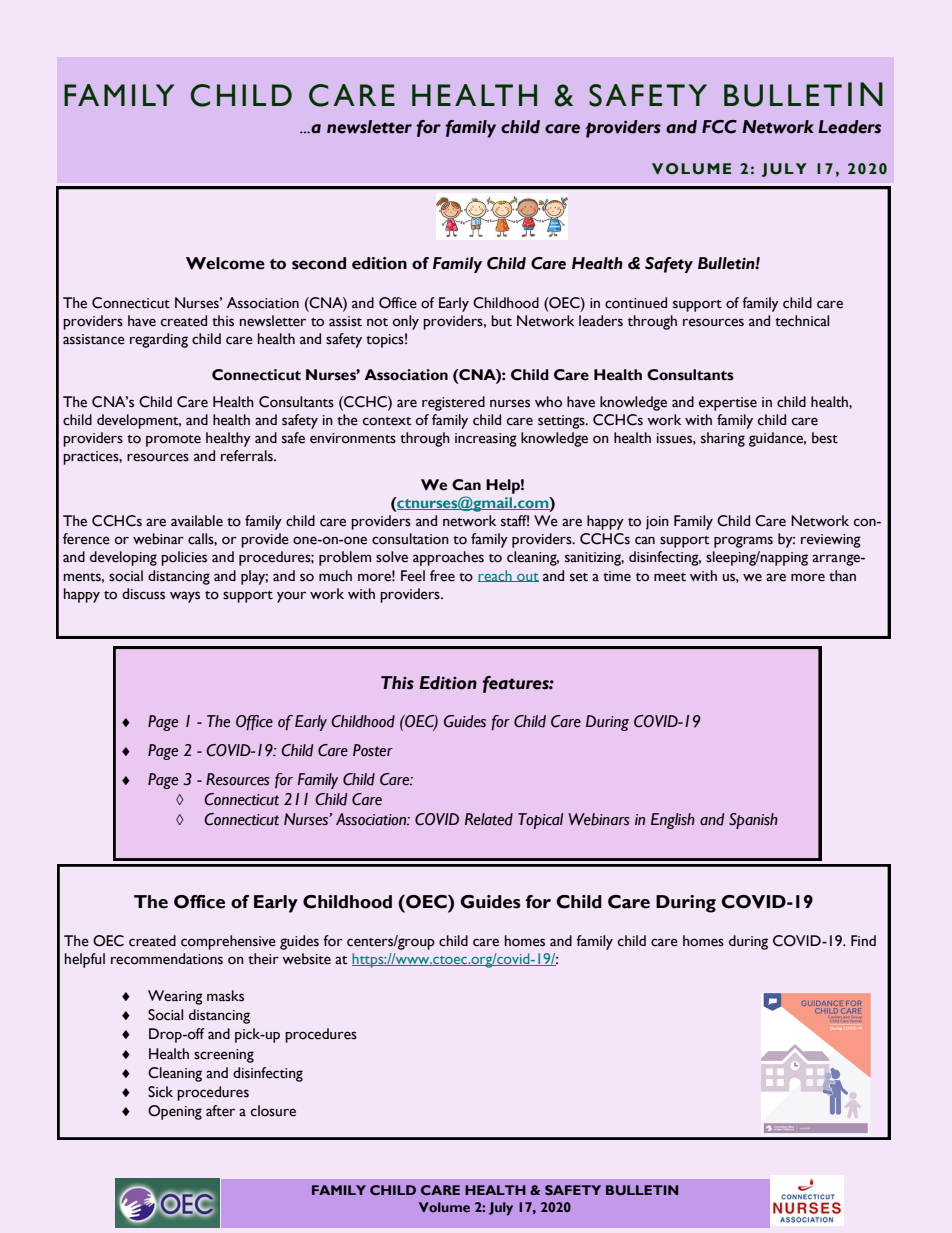 The height and width of the screenshot is (1233, 952). What do you see at coordinates (496, 576) in the screenshot?
I see `reach` at bounding box center [496, 576].
